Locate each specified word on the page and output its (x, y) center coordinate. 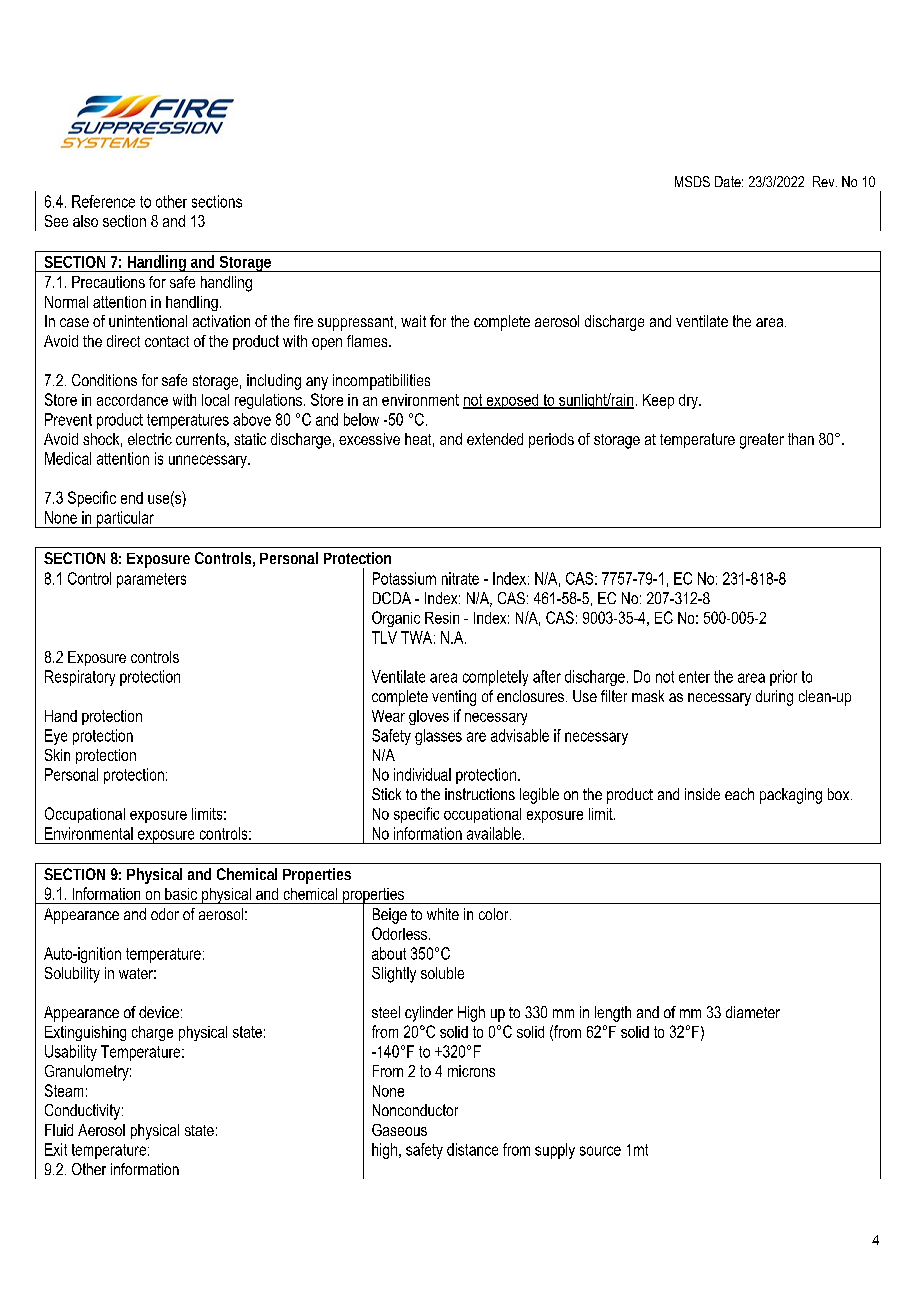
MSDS (692, 181)
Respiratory (80, 678)
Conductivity (84, 1112)
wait (413, 321)
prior (783, 678)
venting (454, 698)
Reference (103, 201)
